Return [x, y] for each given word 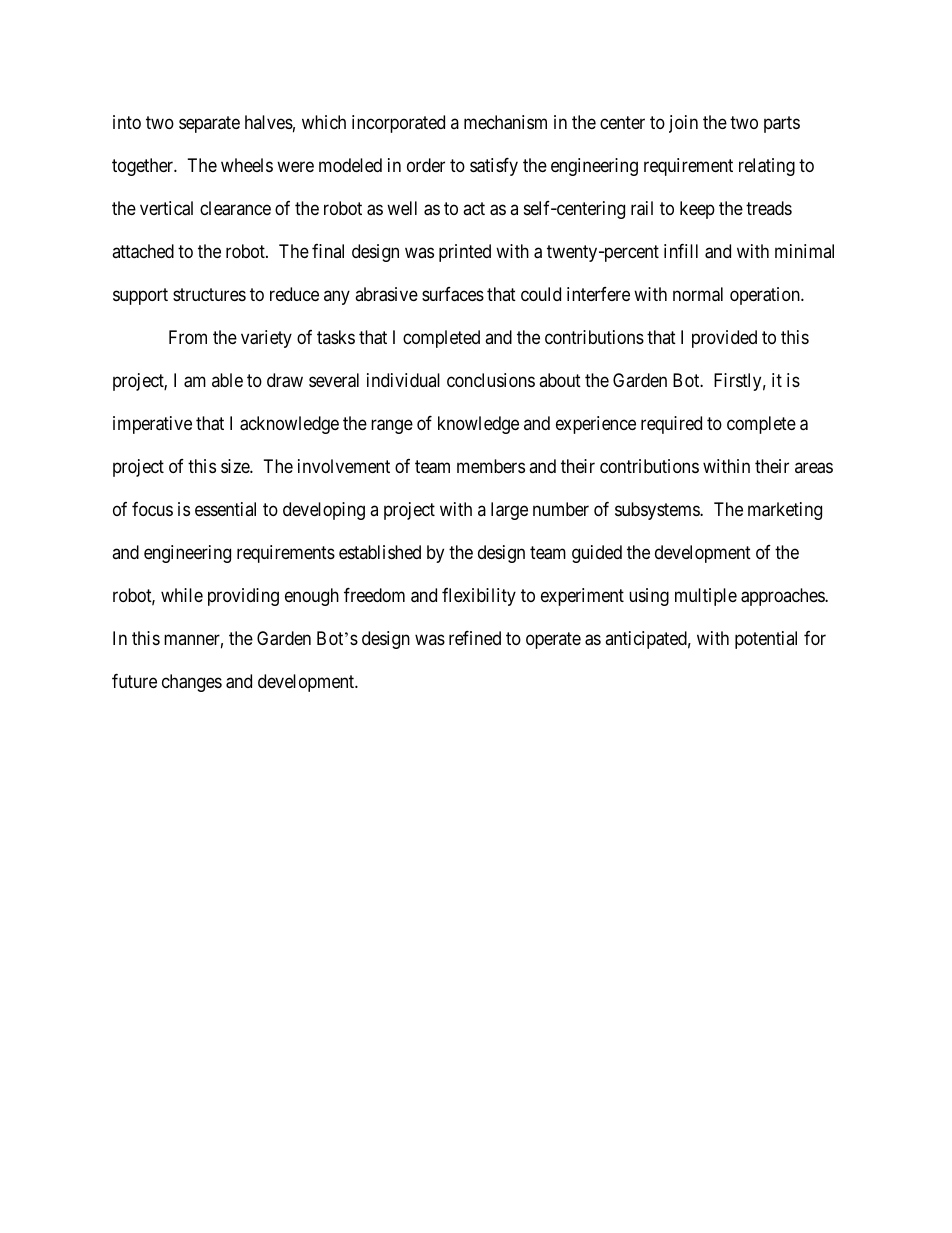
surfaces [453, 294]
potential [766, 640]
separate [209, 124]
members [491, 466]
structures [209, 294]
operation [766, 296]
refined [475, 638]
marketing [785, 511]
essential [225, 509]
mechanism [505, 122]
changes [192, 683]
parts [782, 124]
